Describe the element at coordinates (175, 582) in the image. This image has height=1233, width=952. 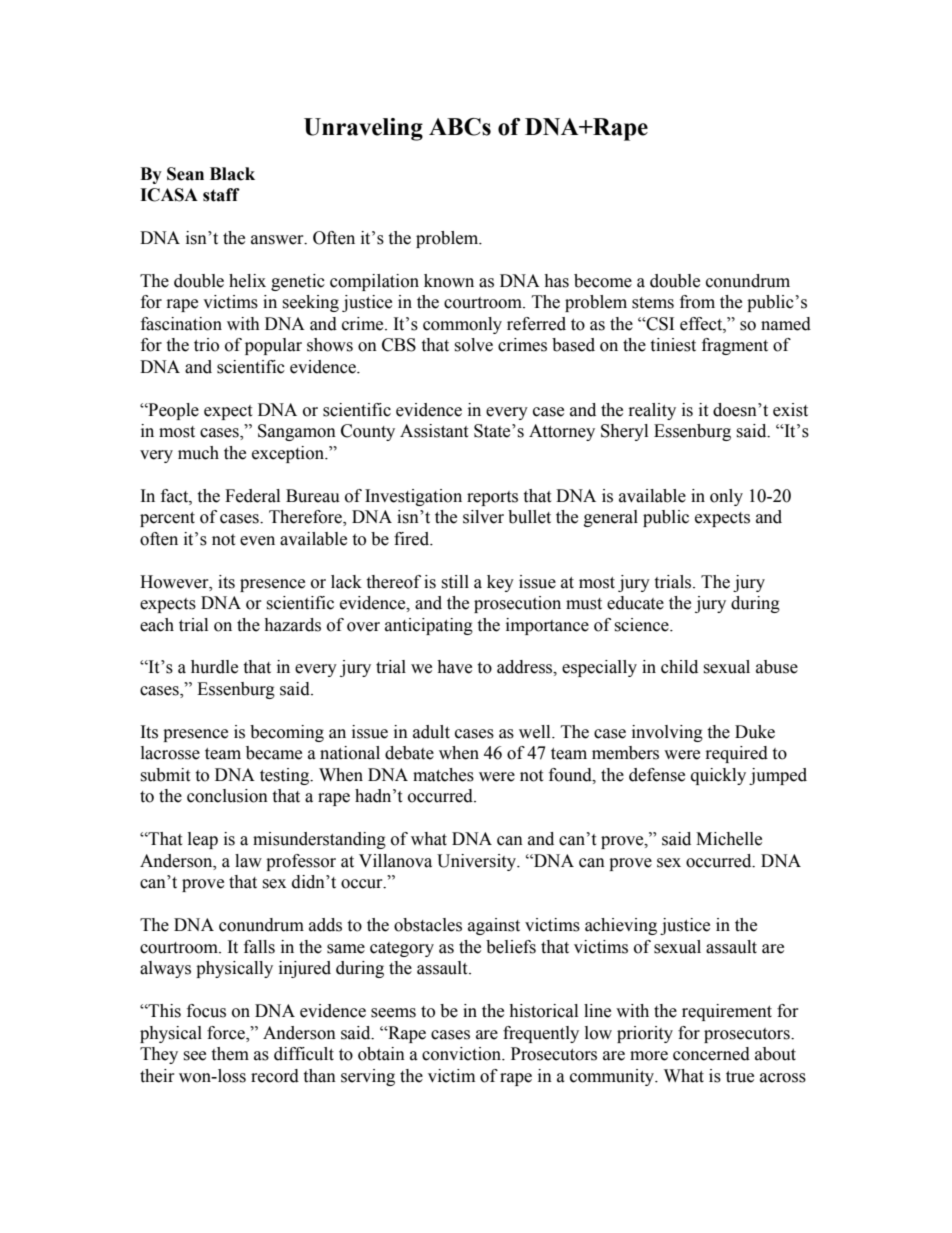
I see `However` at that location.
